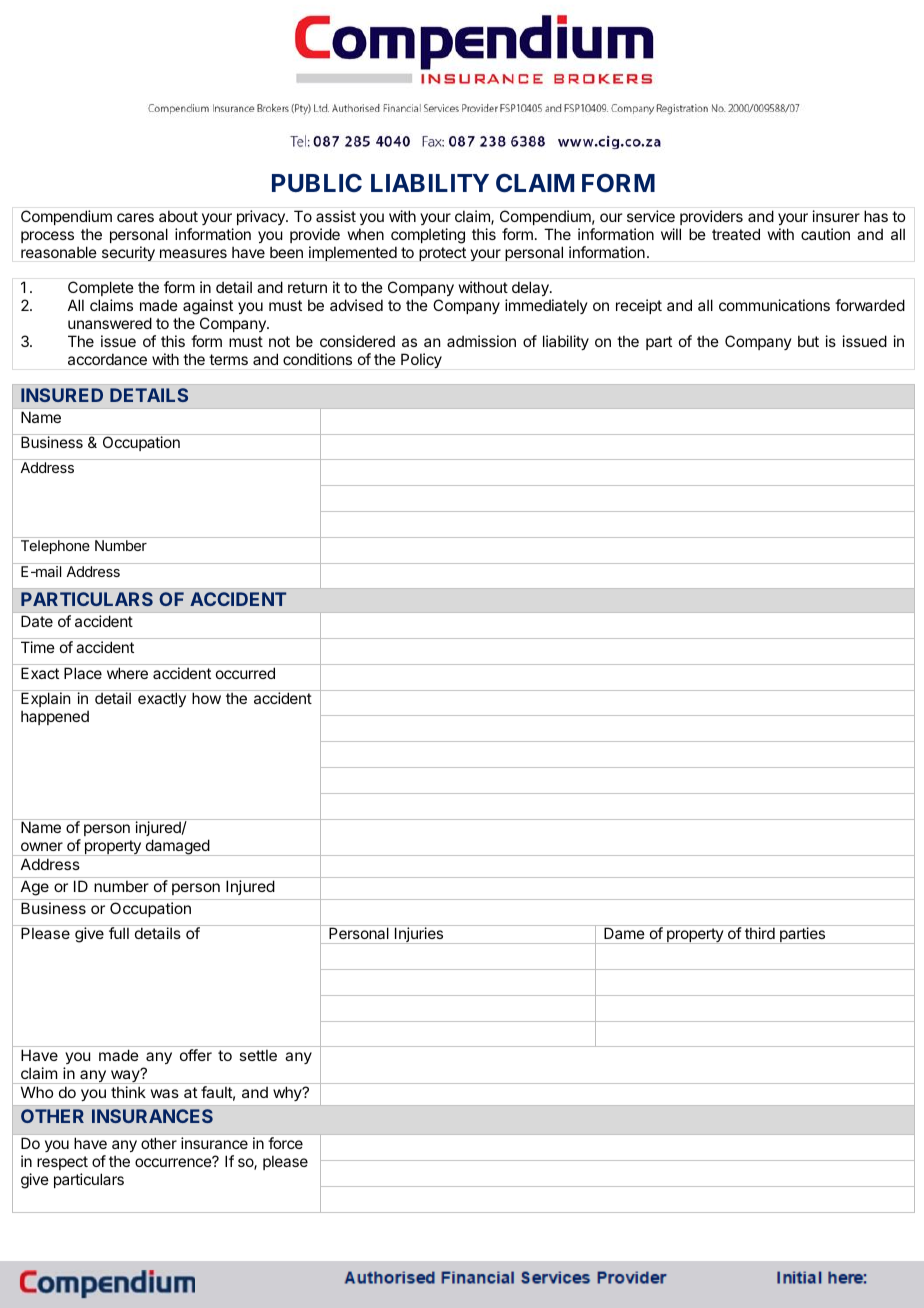 The width and height of the screenshot is (924, 1308). What do you see at coordinates (285, 1143) in the screenshot?
I see `force` at bounding box center [285, 1143].
